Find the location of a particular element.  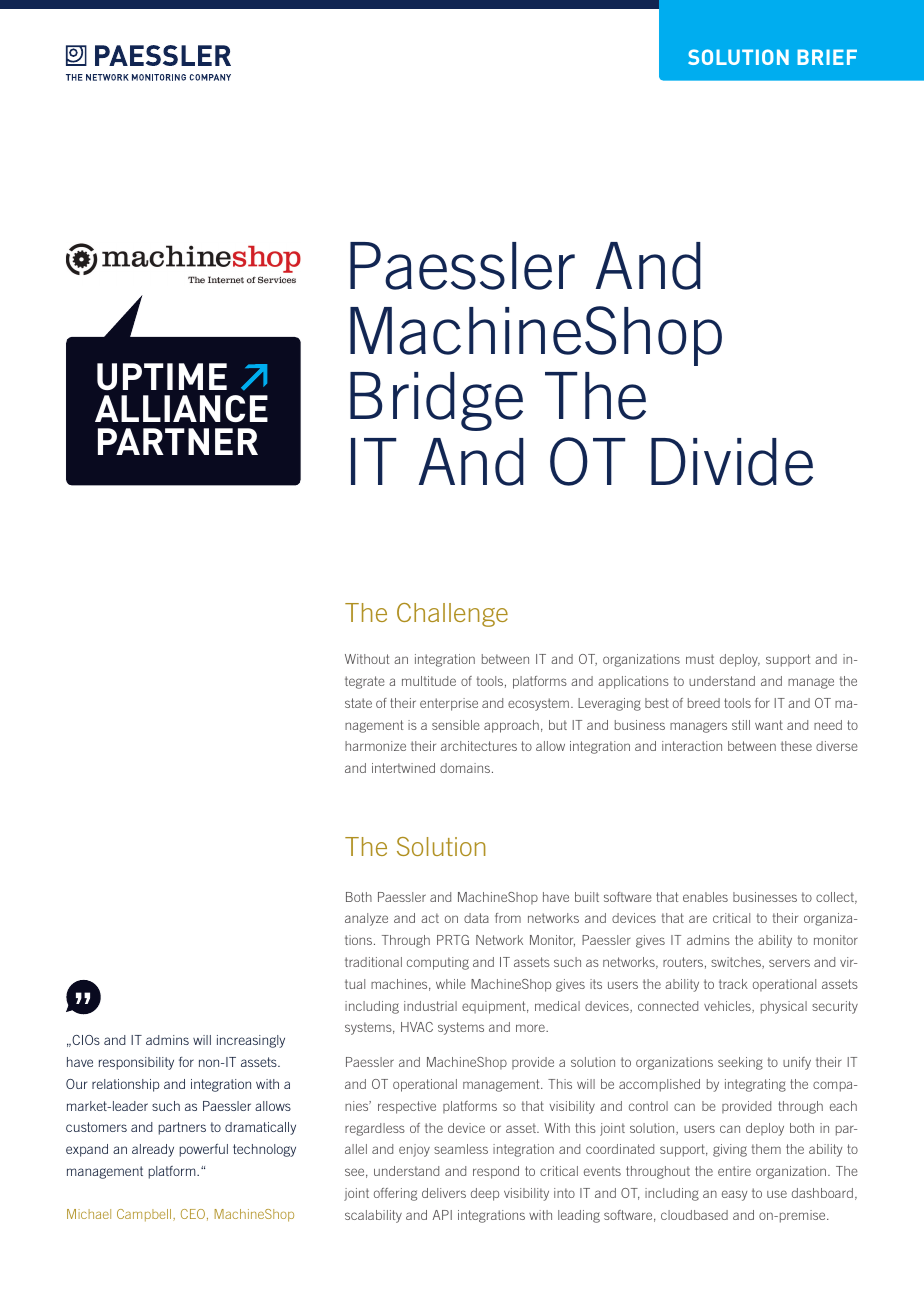

entire is located at coordinates (734, 1171).
